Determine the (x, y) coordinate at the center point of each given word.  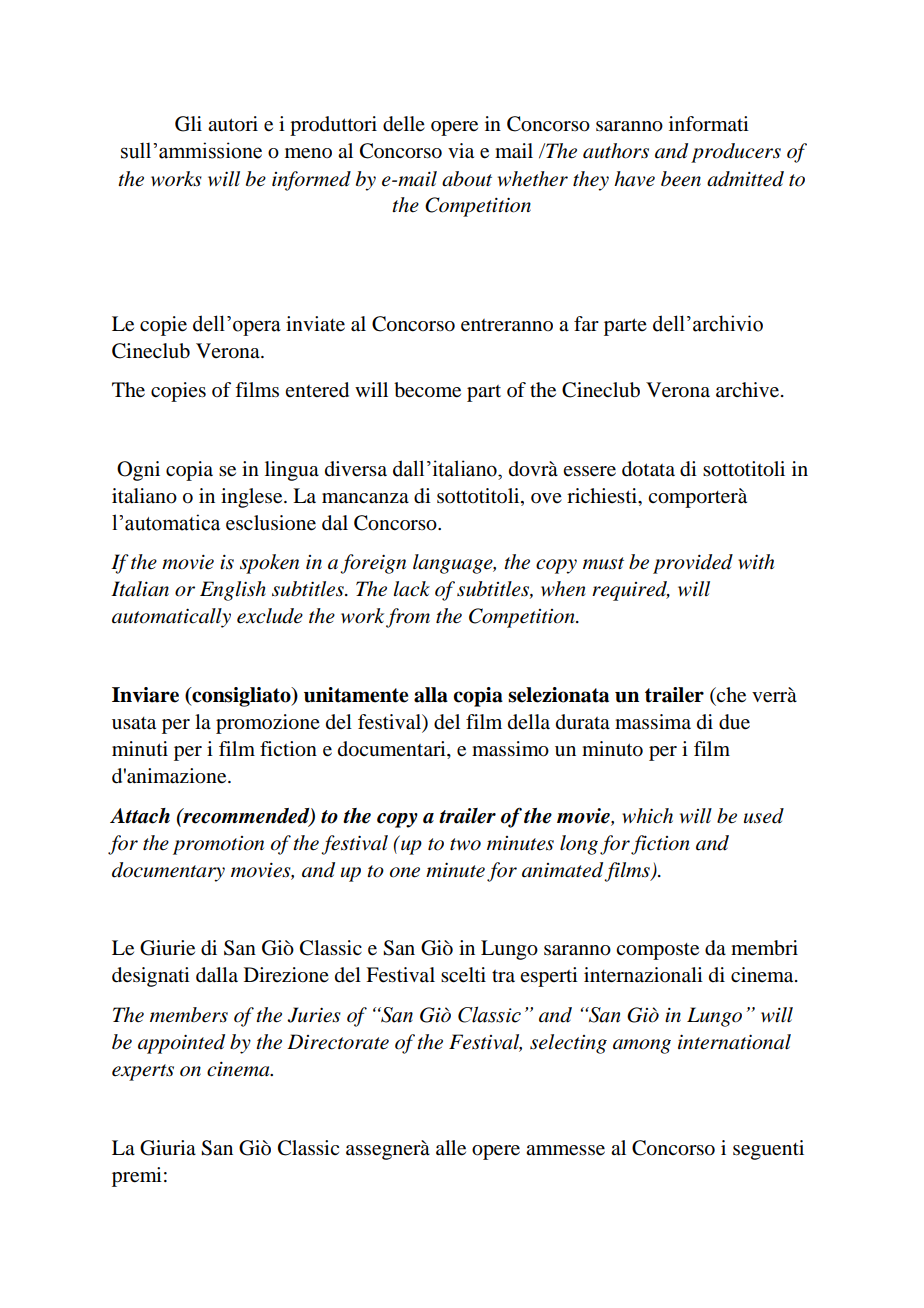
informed (311, 181)
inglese (253, 498)
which (647, 816)
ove (546, 498)
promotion (218, 845)
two (465, 844)
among (642, 1046)
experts (143, 1072)
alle (451, 1148)
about (467, 179)
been (681, 179)
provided (693, 564)
